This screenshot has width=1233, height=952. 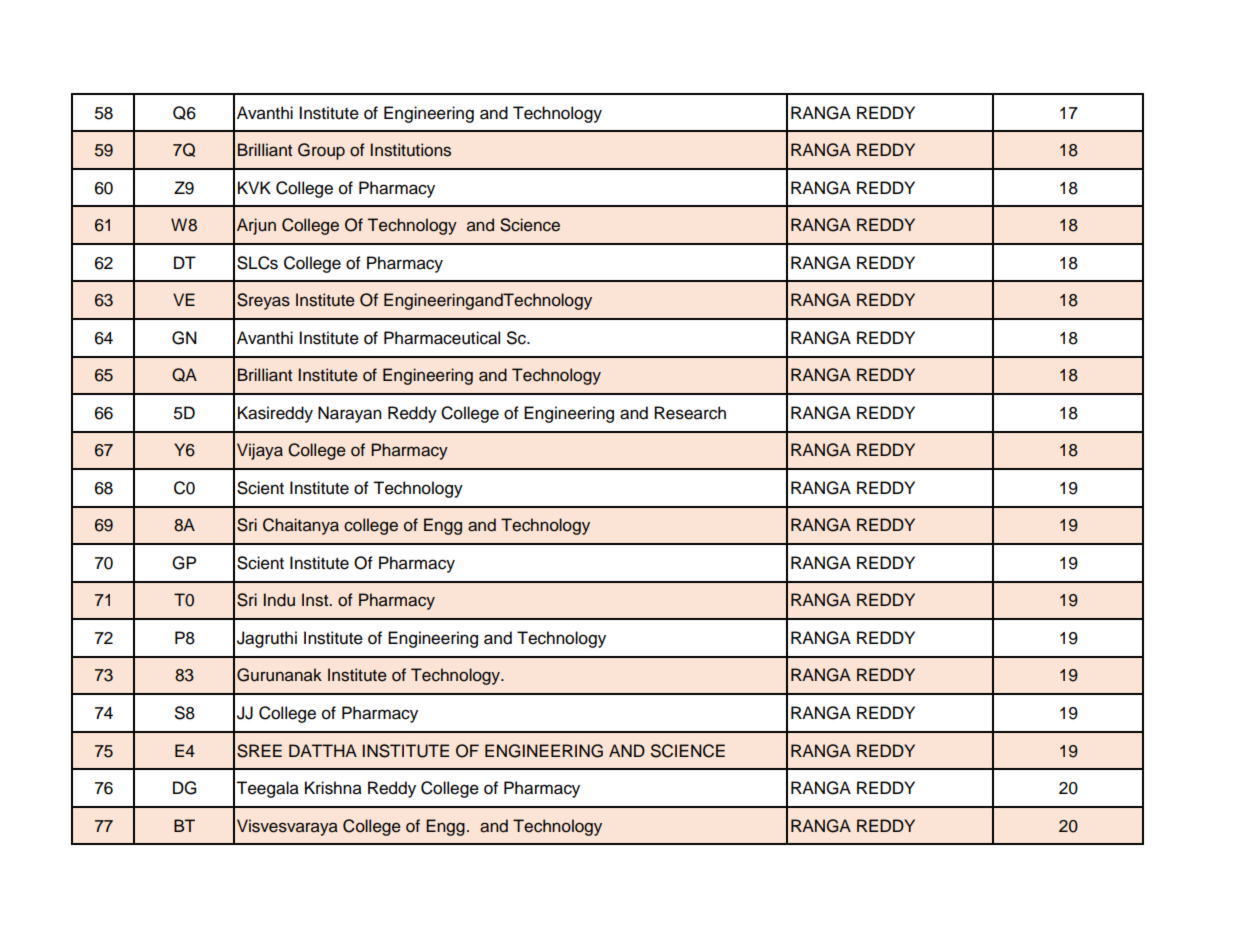 What do you see at coordinates (279, 600) in the screenshot?
I see `Indu` at bounding box center [279, 600].
